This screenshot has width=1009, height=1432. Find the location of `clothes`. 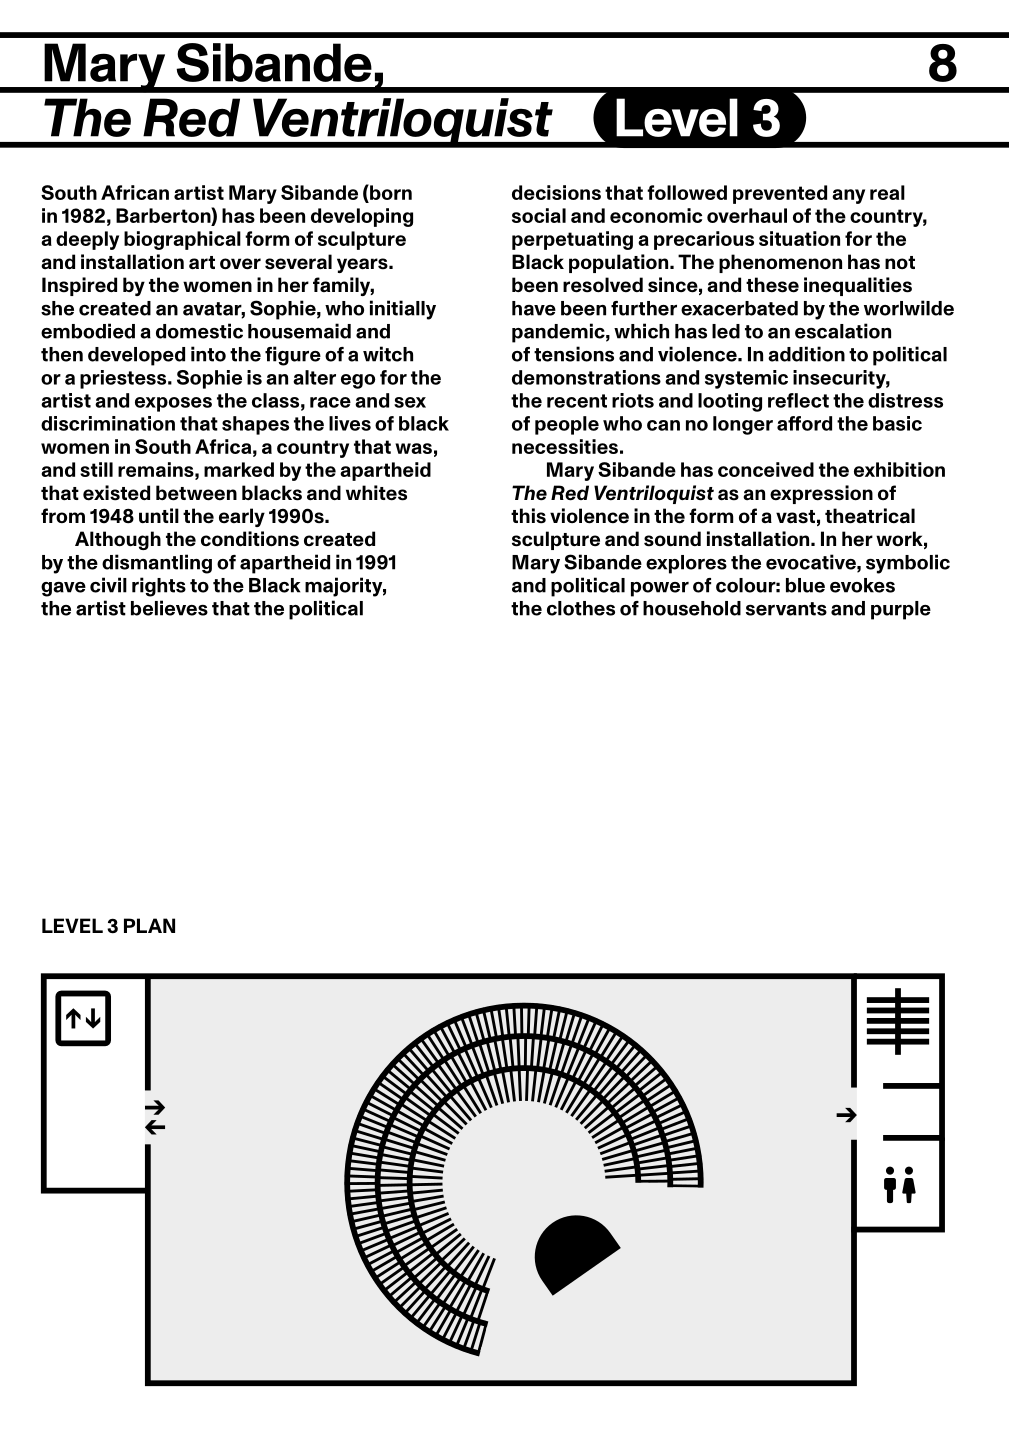

clothes is located at coordinates (581, 608).
